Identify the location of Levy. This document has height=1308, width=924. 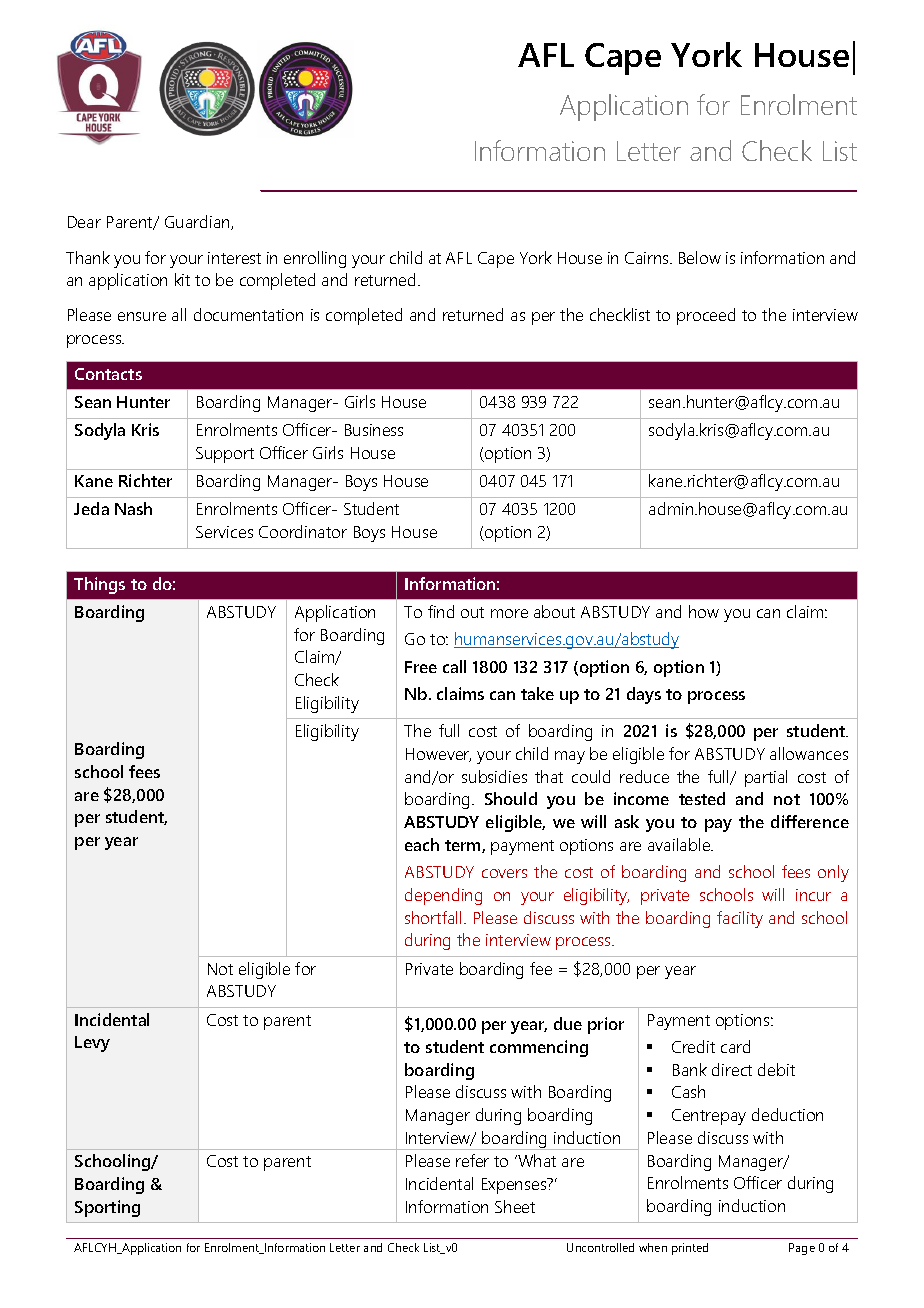
(92, 1044).
